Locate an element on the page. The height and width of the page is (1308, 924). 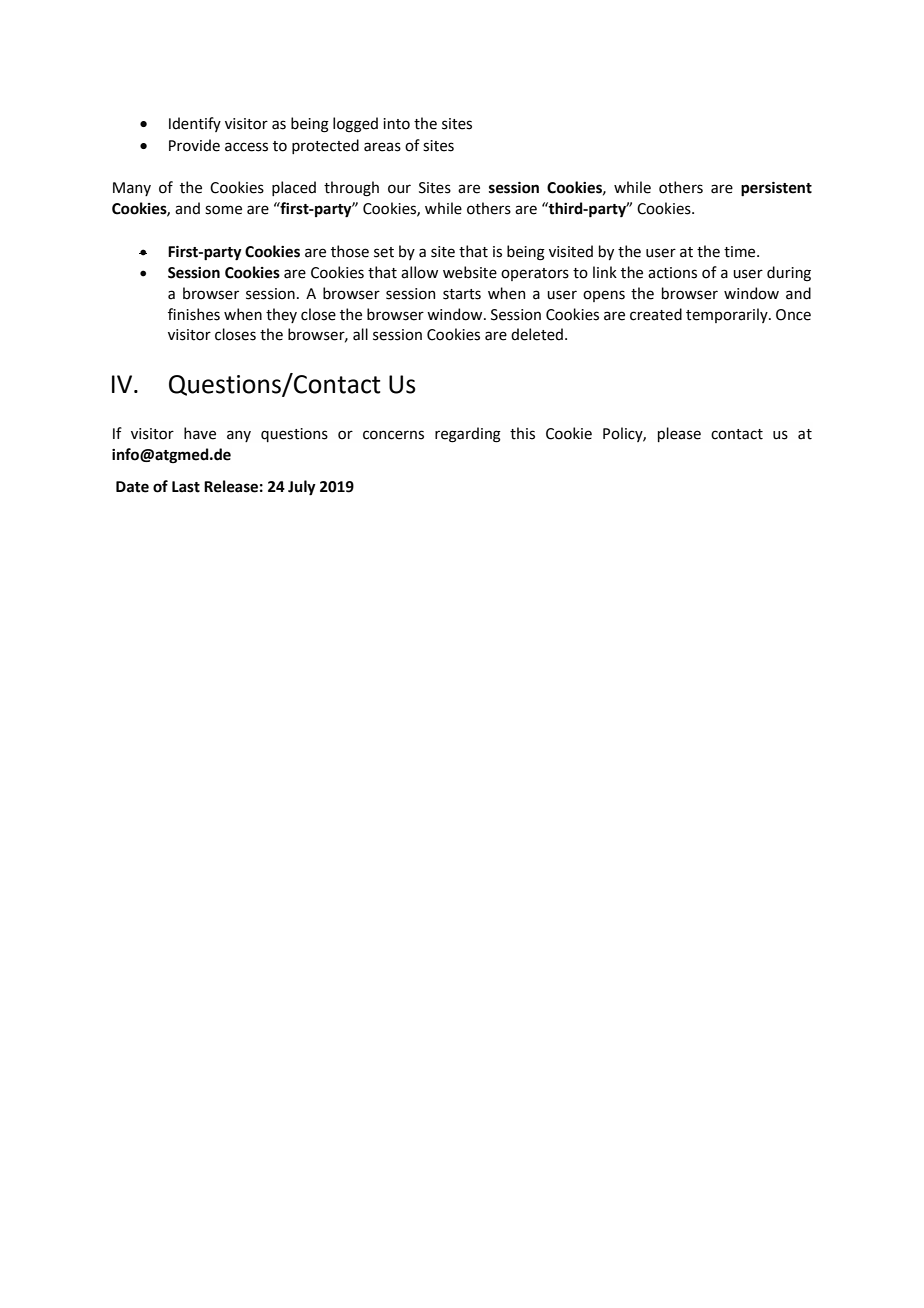
some is located at coordinates (223, 210).
